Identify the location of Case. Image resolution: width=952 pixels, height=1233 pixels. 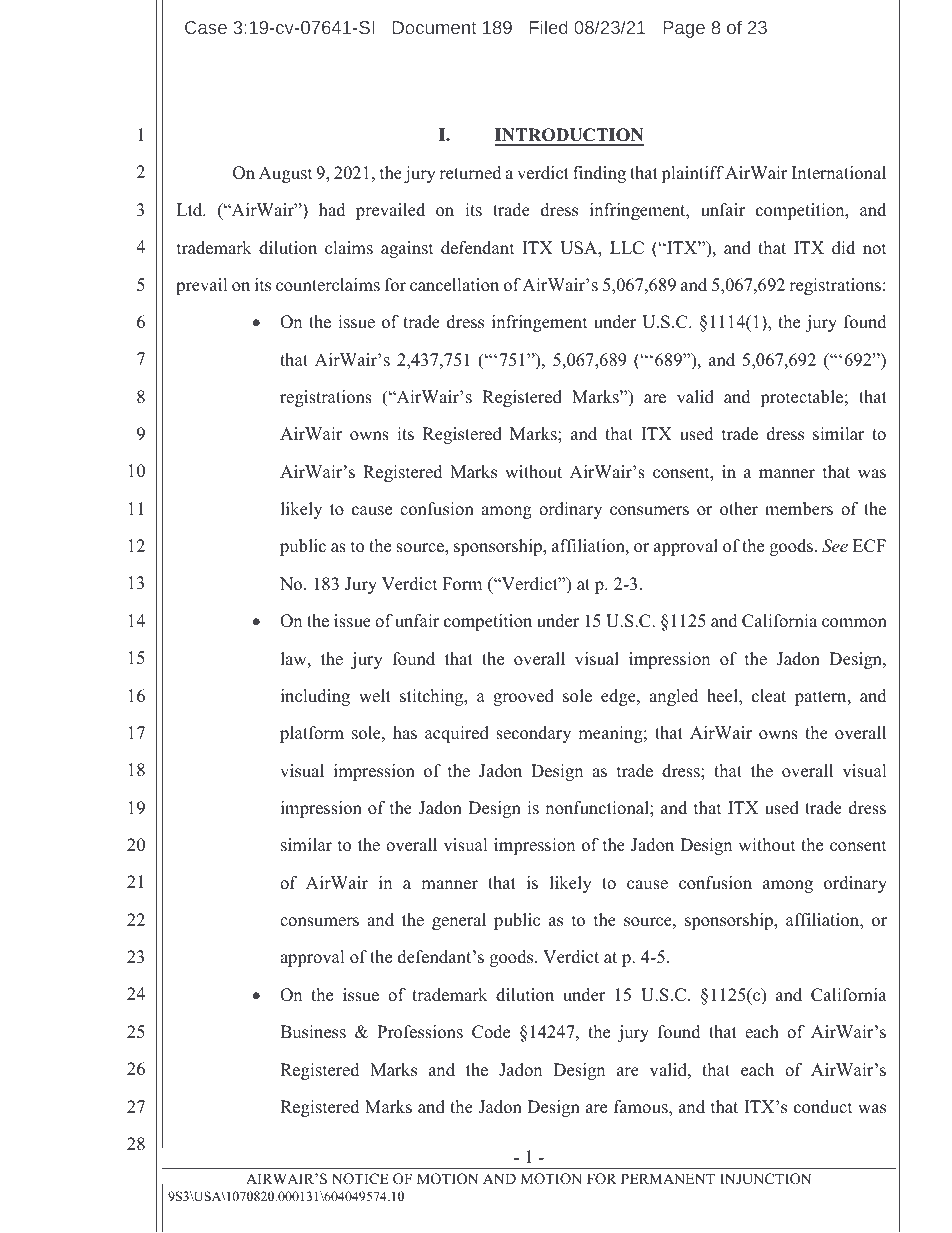
(206, 27).
